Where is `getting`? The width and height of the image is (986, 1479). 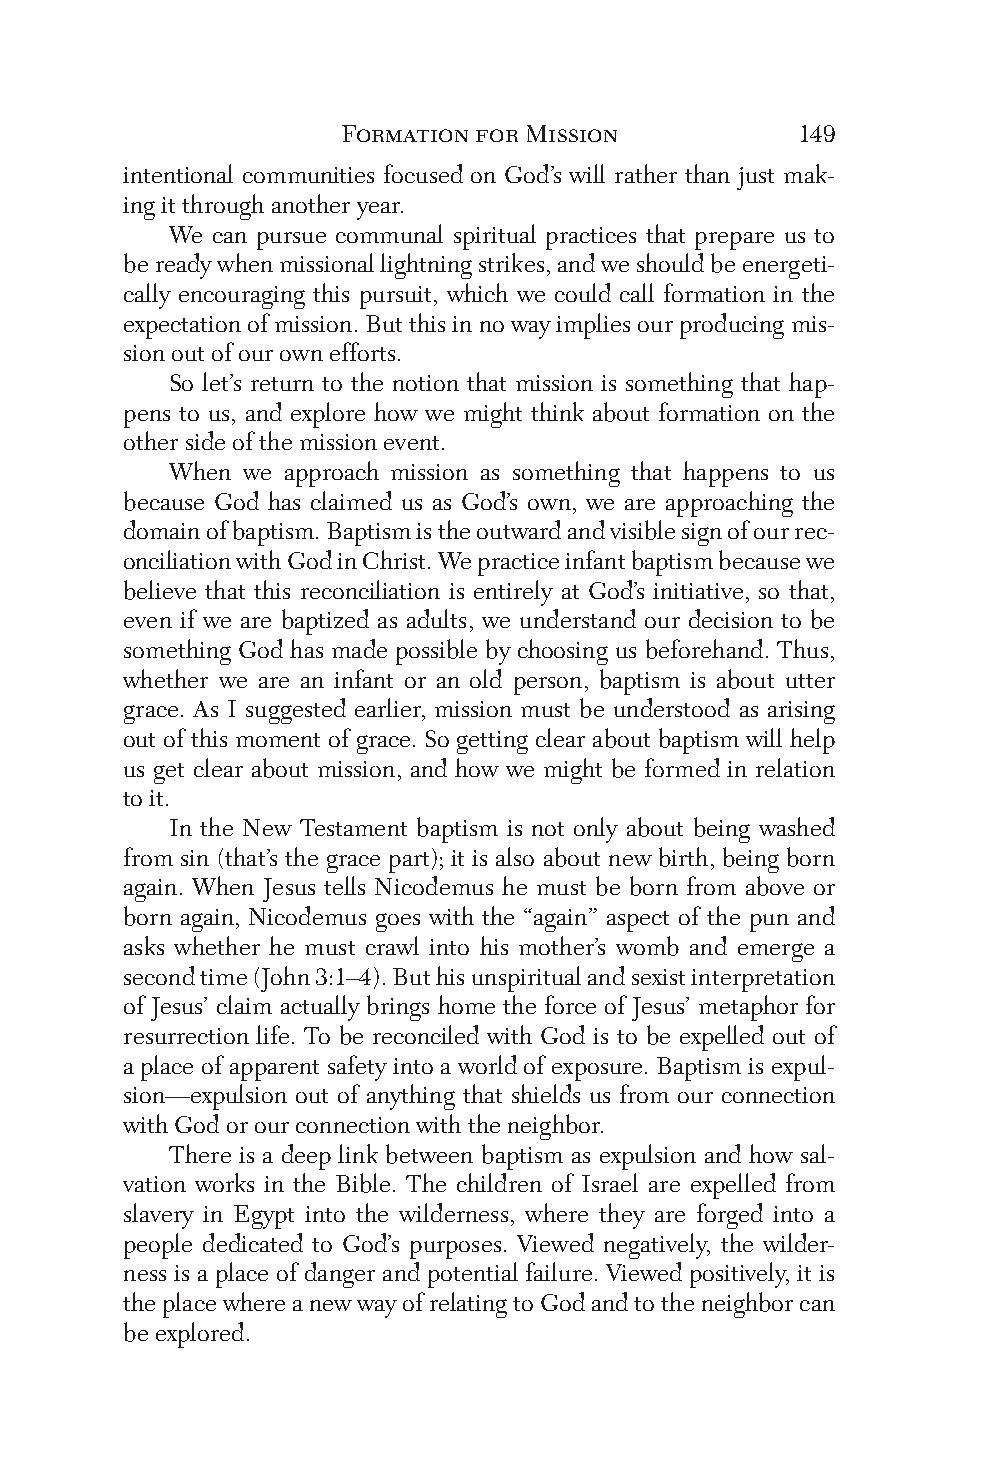 getting is located at coordinates (492, 742).
